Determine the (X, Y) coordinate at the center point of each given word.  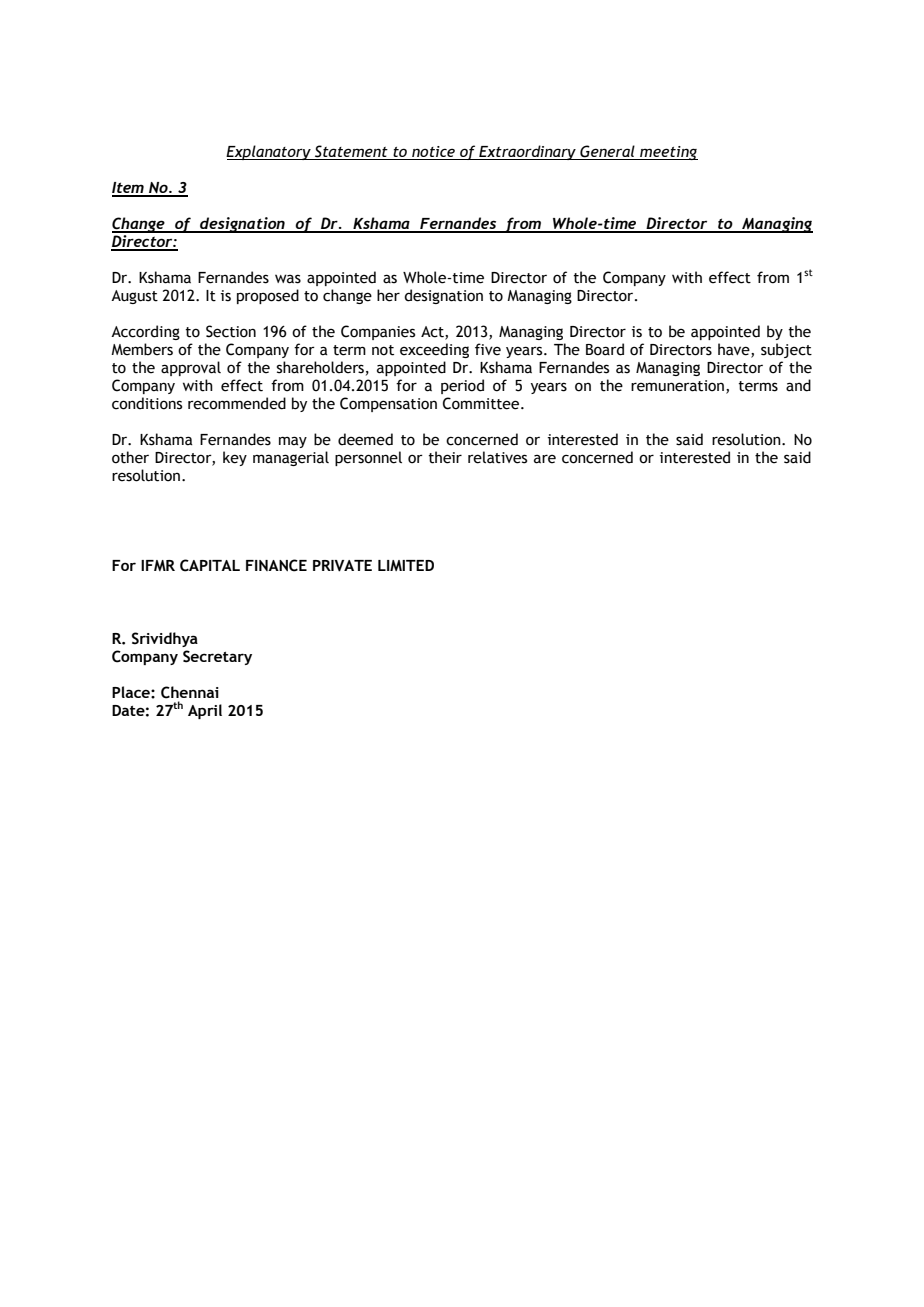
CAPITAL (210, 565)
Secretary (217, 657)
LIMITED (406, 565)
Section (231, 331)
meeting (668, 153)
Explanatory (269, 152)
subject (786, 350)
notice (433, 151)
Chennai (190, 692)
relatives (497, 457)
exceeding (434, 350)
